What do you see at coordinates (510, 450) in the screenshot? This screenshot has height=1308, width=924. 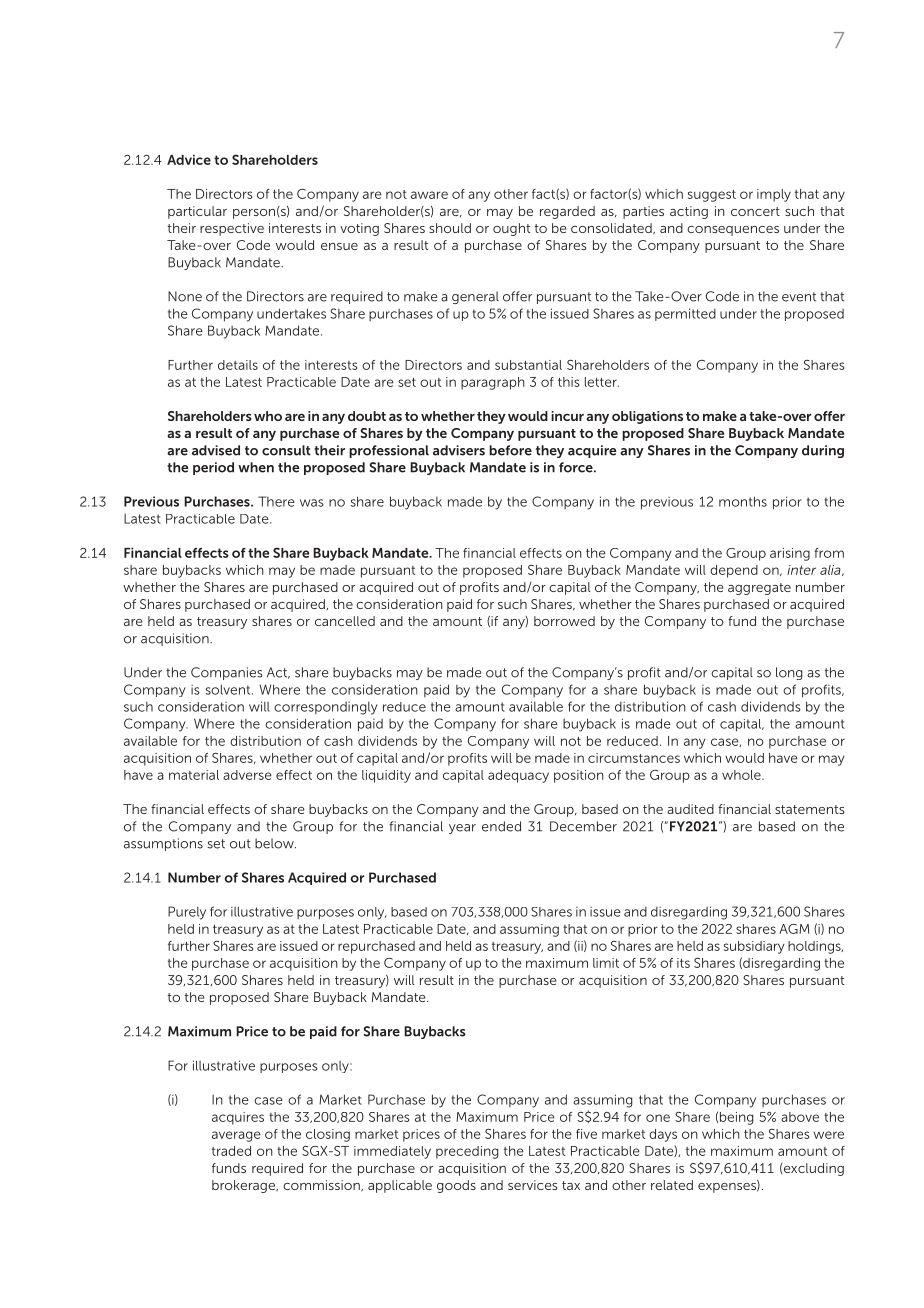 I see `before` at bounding box center [510, 450].
